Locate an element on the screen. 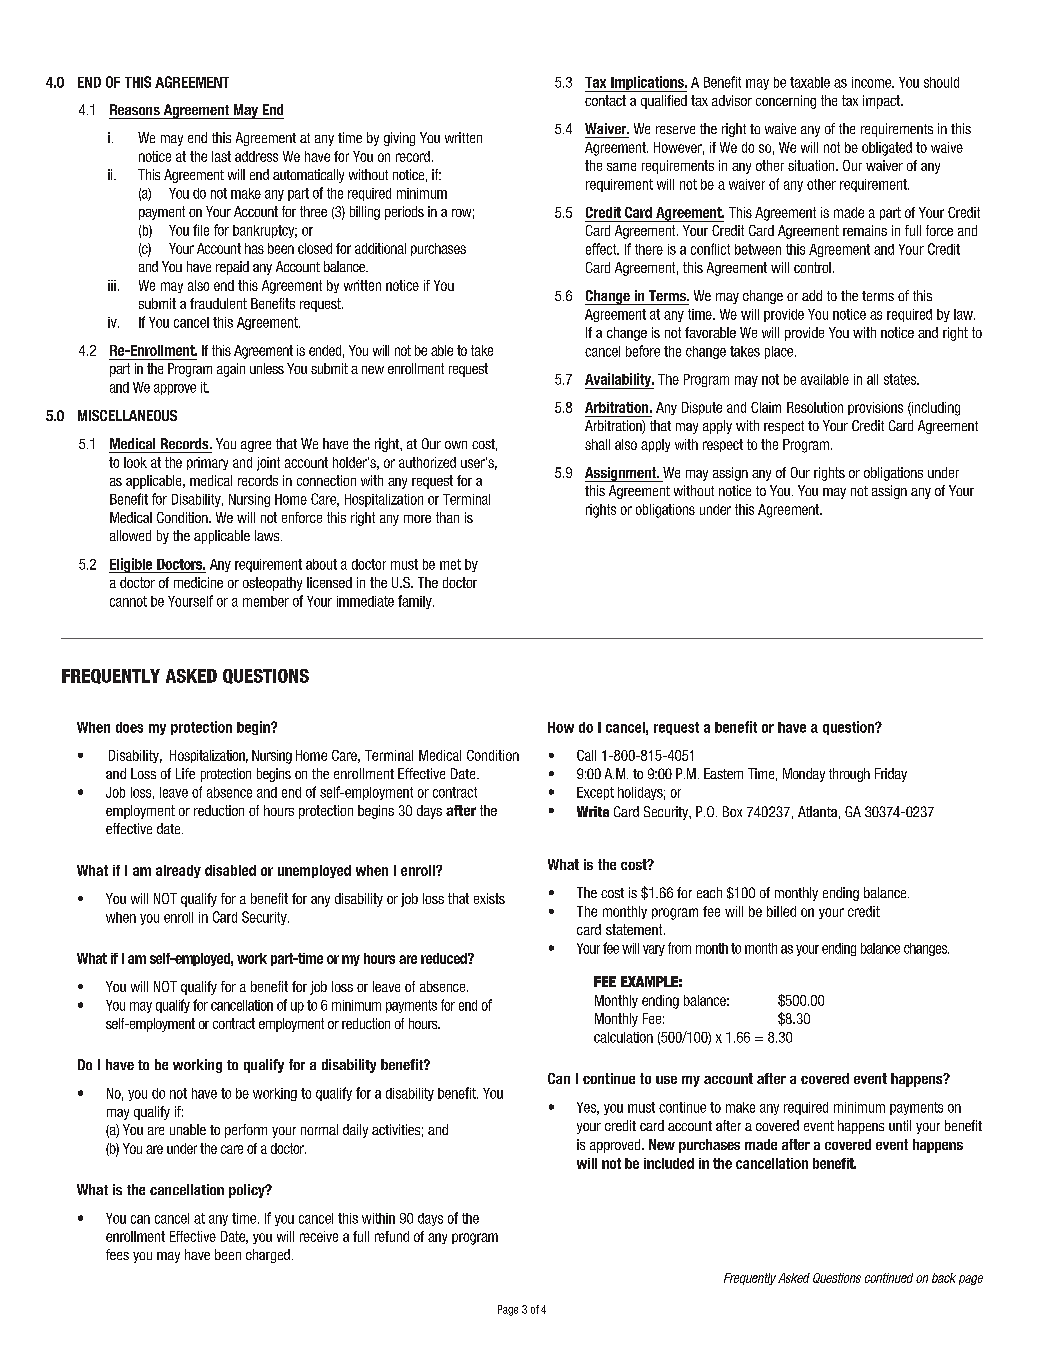  last is located at coordinates (221, 156).
